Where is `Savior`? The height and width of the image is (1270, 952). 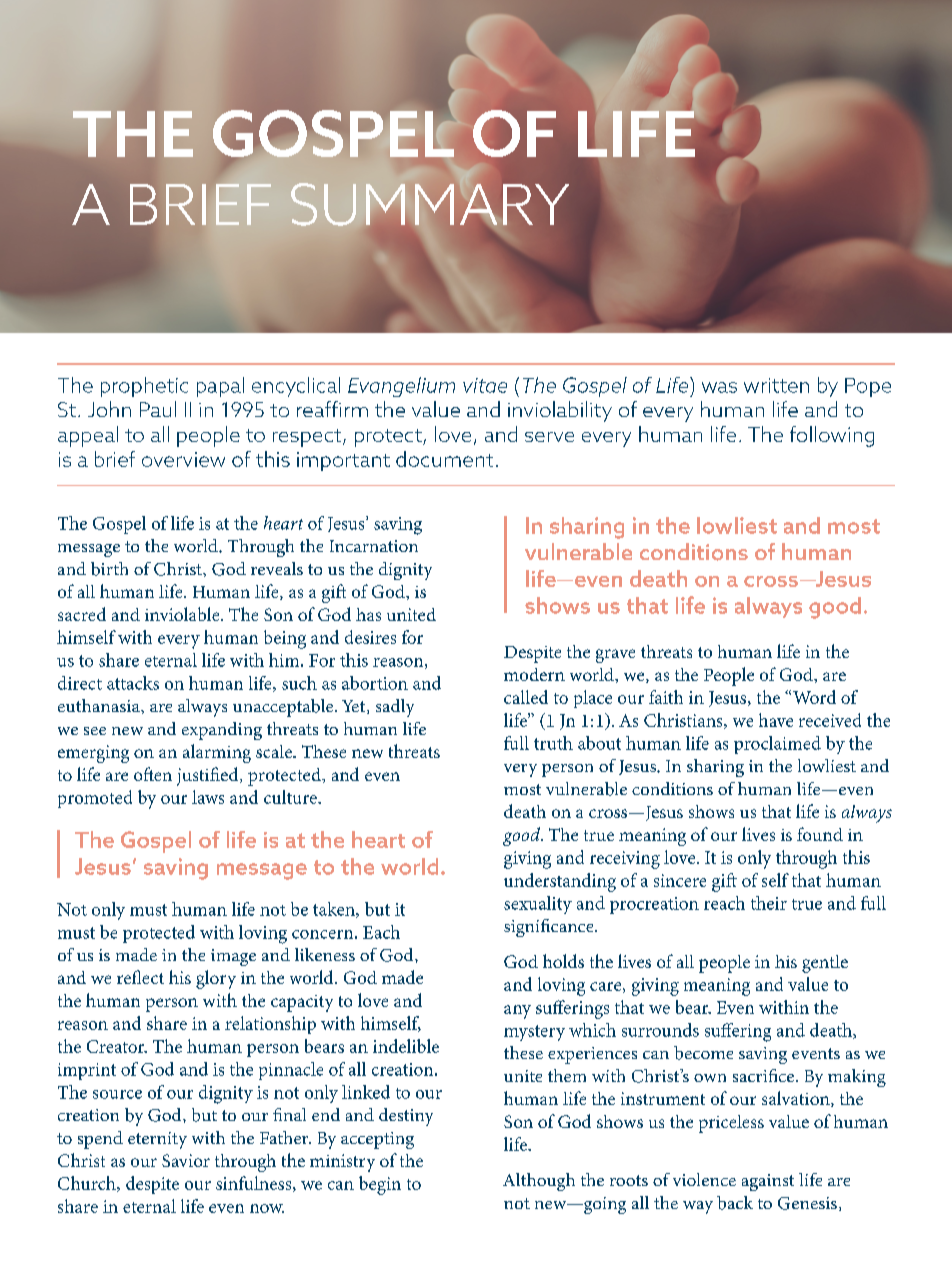
Savior is located at coordinates (186, 1160).
